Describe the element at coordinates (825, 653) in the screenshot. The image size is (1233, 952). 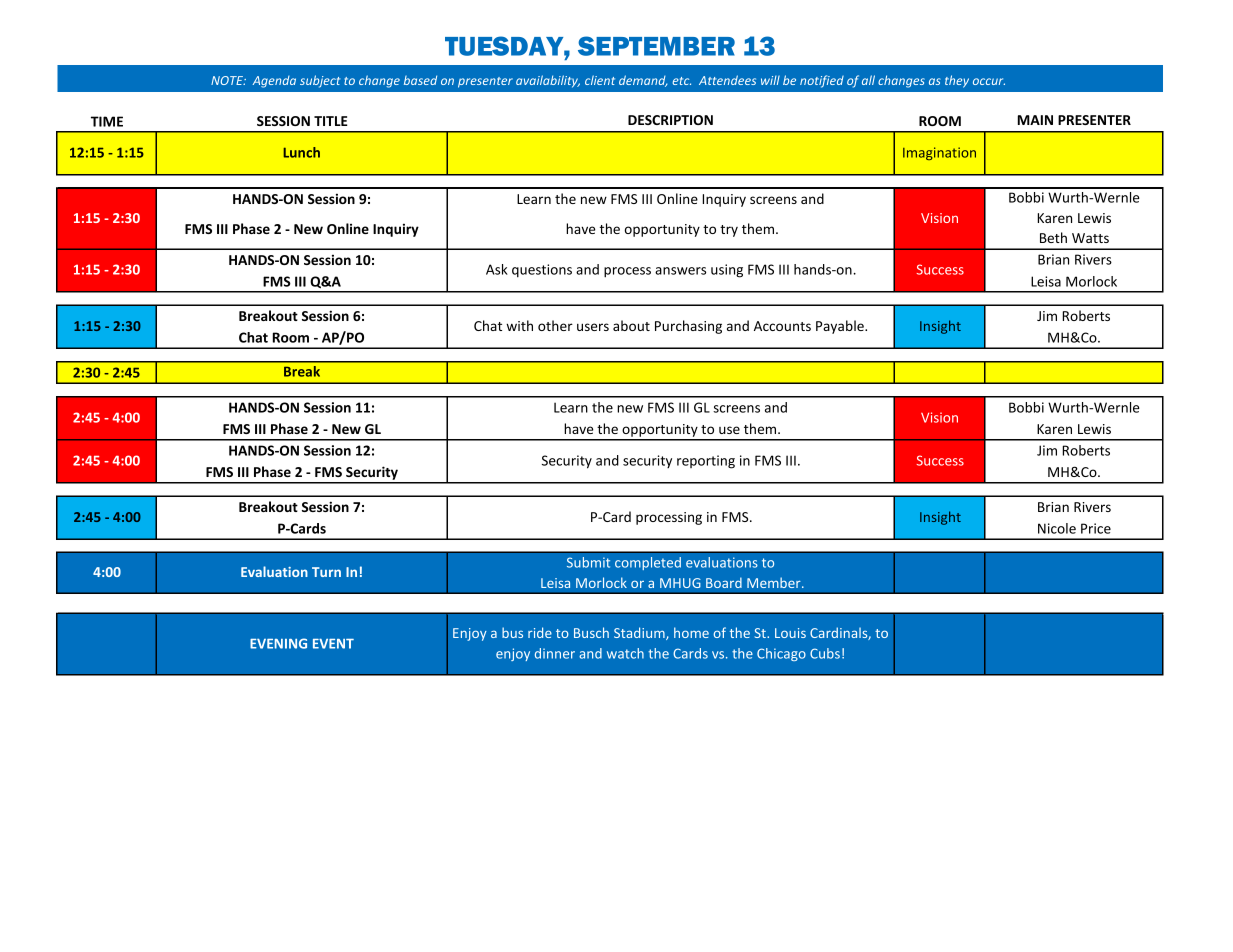
I see `Cubs` at that location.
